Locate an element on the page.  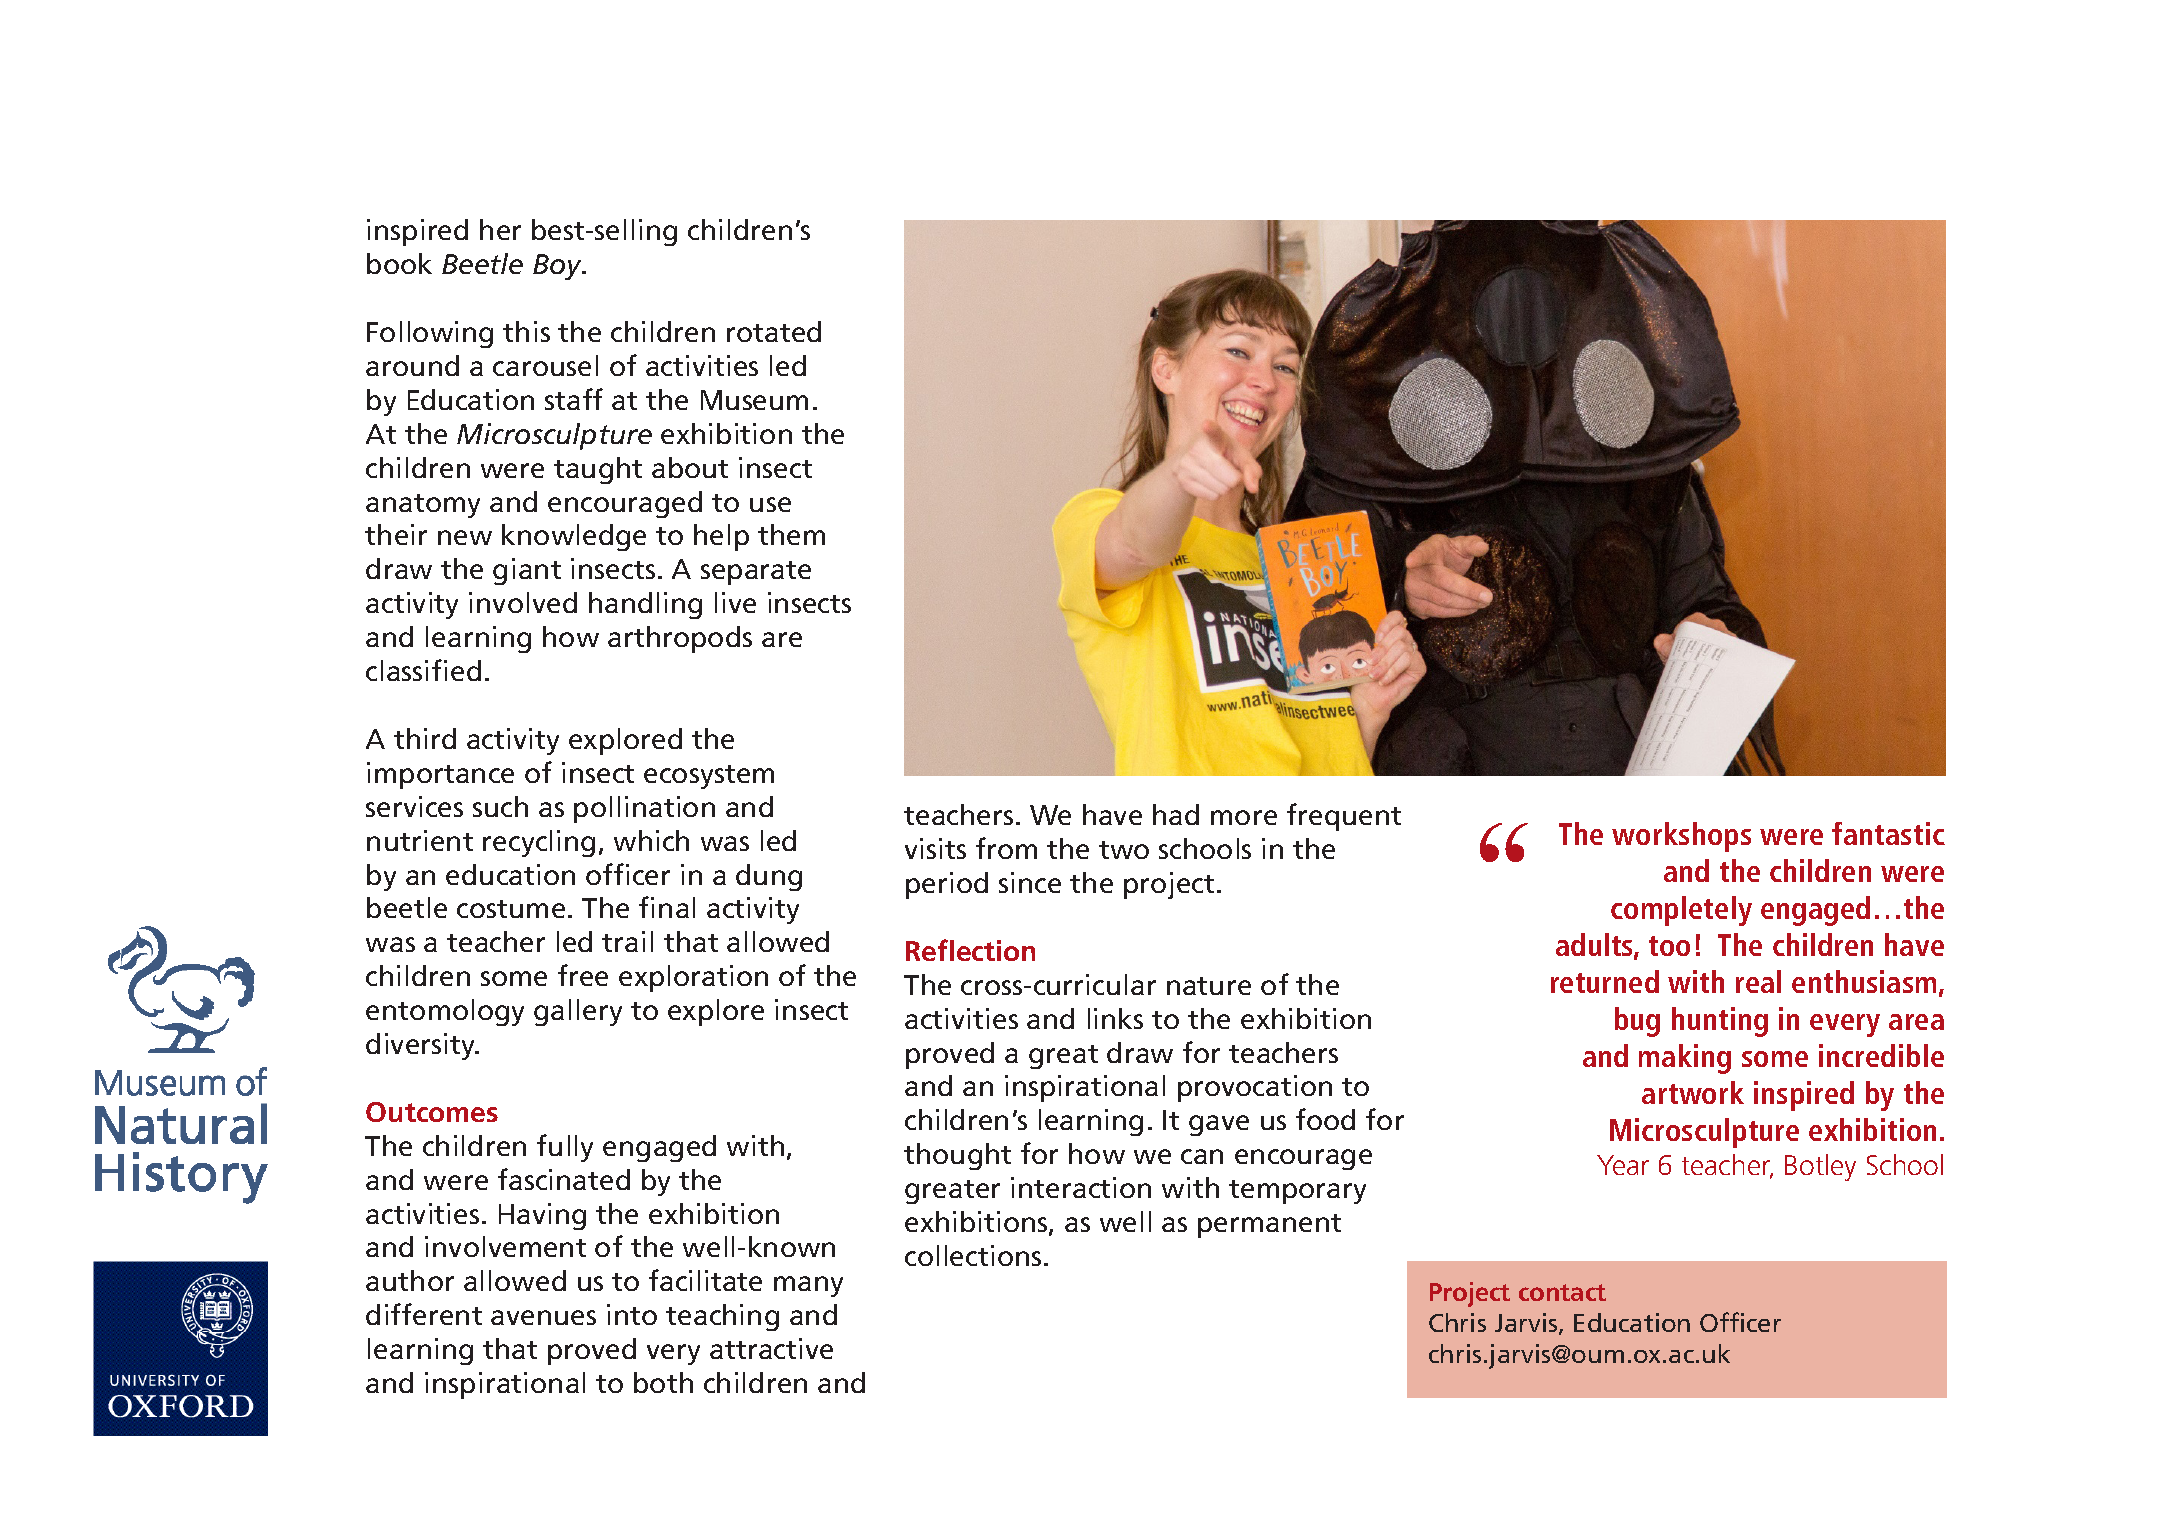
workshops is located at coordinates (1681, 837).
